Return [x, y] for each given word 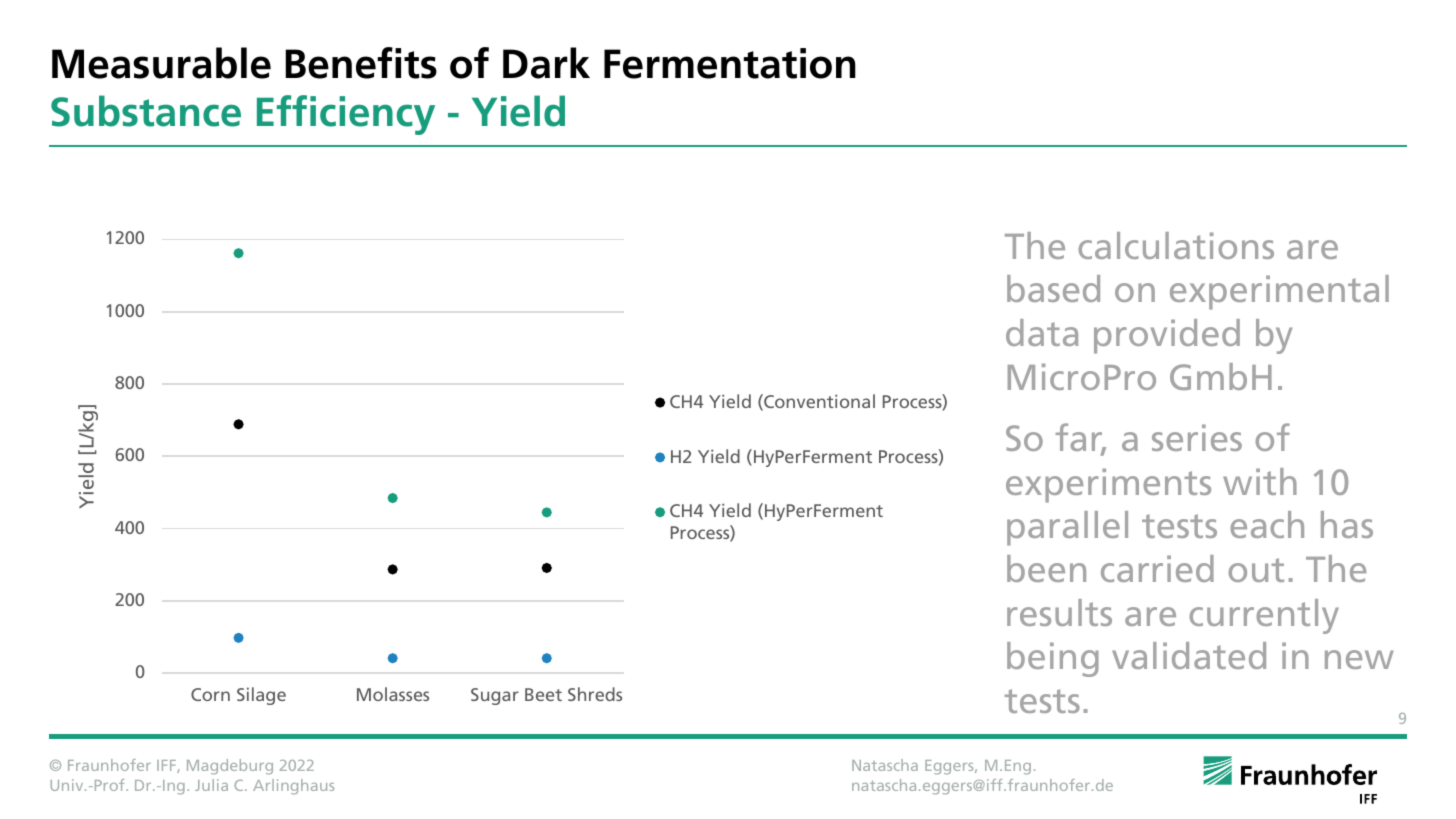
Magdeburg [230, 767]
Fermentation [730, 63]
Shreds [595, 694]
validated [1189, 655]
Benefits [361, 63]
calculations [1176, 245]
